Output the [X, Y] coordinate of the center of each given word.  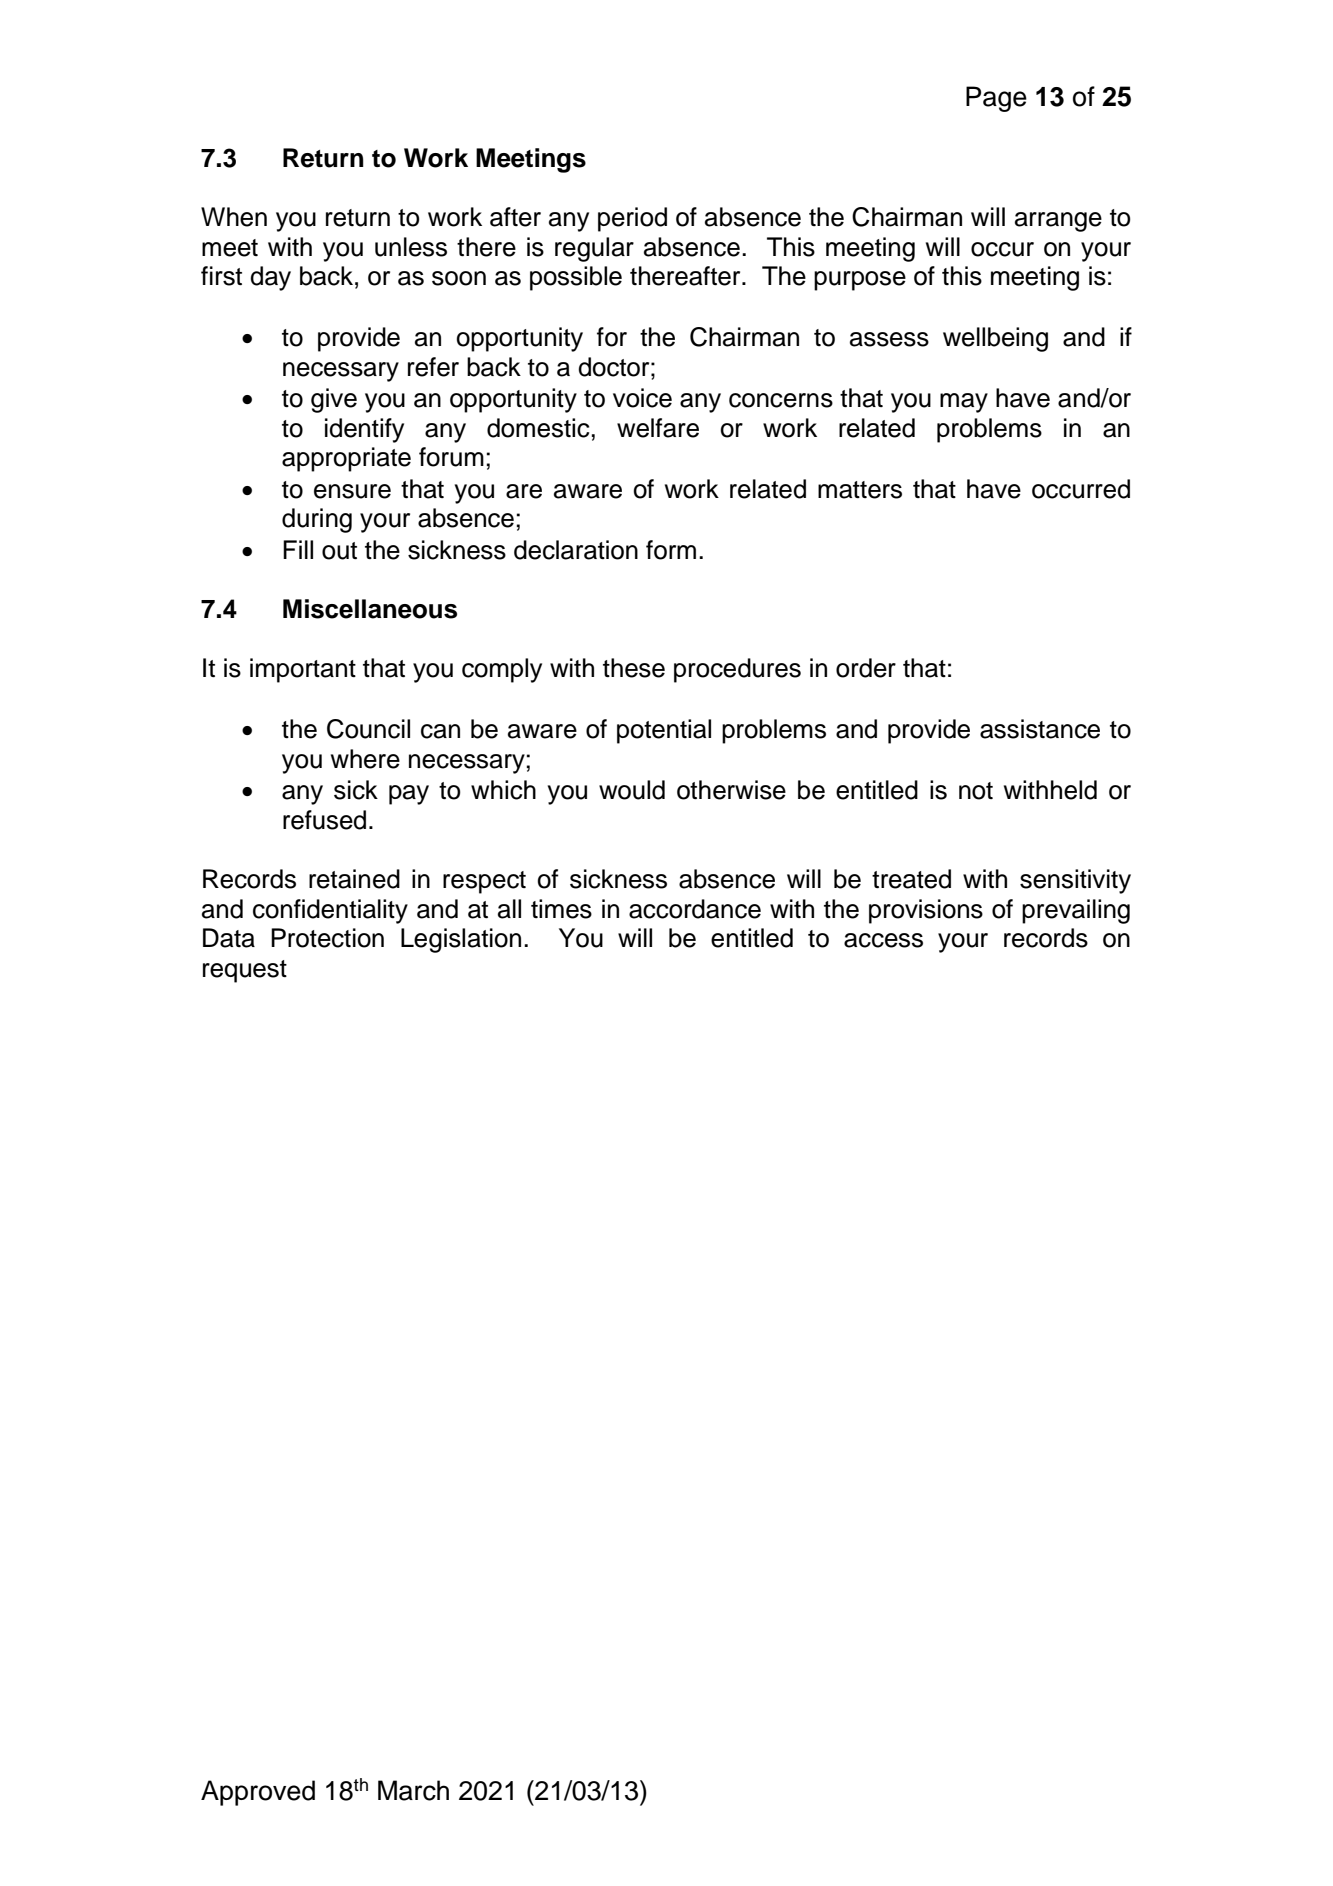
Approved [258, 1793]
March [413, 1790]
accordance [695, 909]
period [632, 219]
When [234, 217]
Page [996, 99]
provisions [926, 911]
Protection [327, 938]
